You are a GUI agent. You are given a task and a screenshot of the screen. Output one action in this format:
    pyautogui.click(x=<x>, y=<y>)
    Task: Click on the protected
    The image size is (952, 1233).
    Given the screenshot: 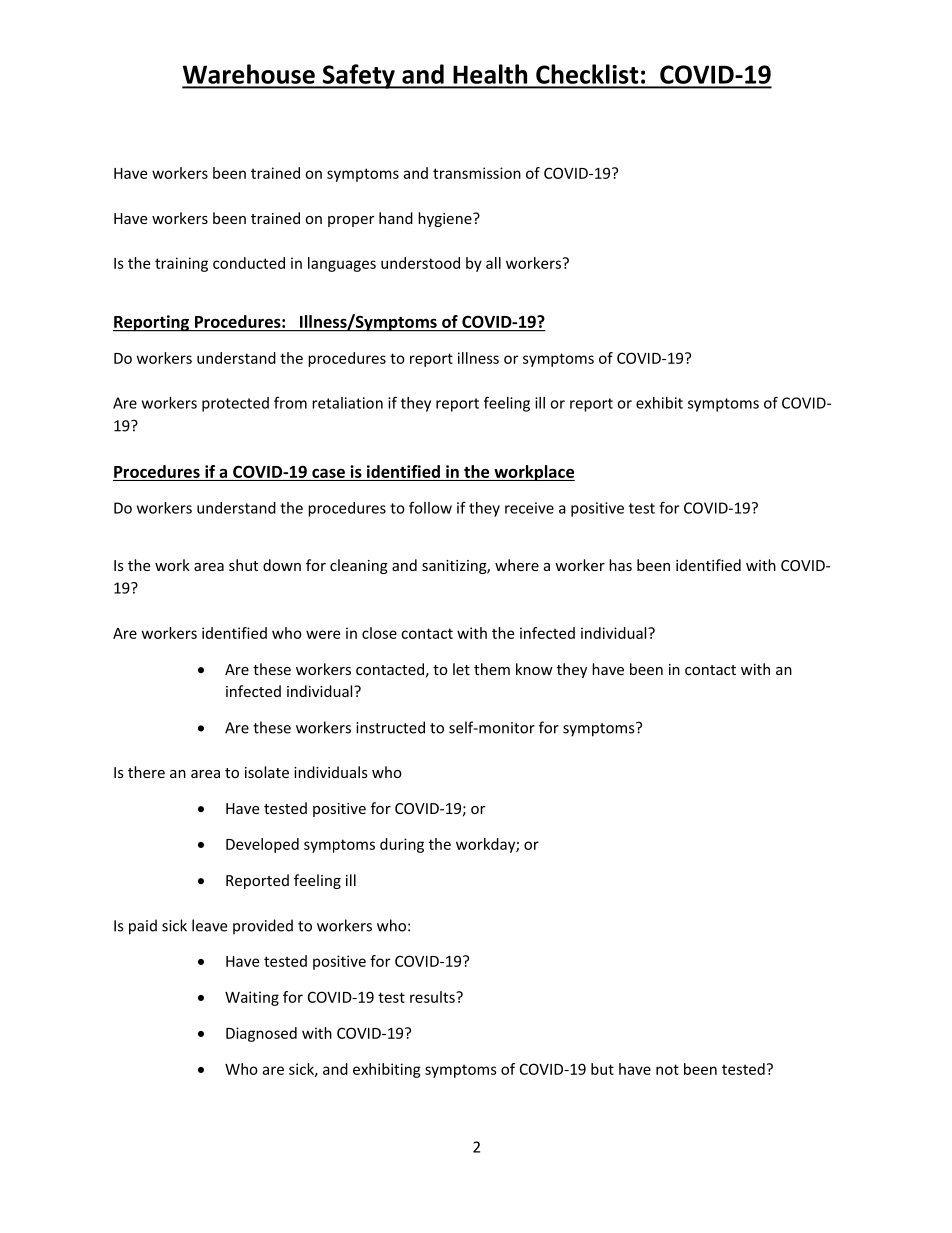 What is the action you would take?
    pyautogui.click(x=235, y=404)
